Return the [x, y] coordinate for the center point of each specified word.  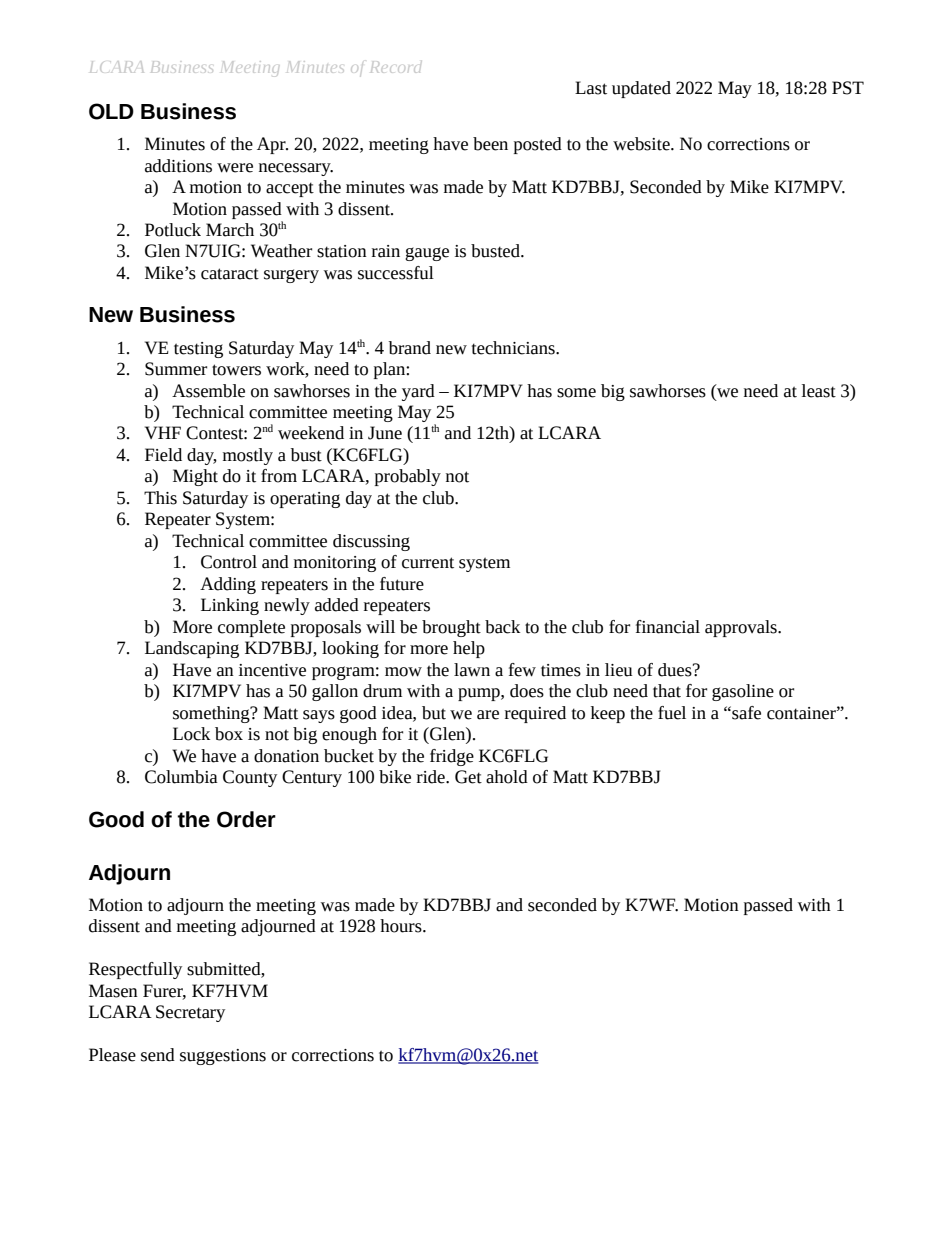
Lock [191, 734]
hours [402, 926]
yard [418, 392]
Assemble [208, 391]
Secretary [190, 1013]
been [490, 144]
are [488, 715]
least [819, 391]
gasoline [743, 692]
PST [848, 88]
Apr [272, 145]
